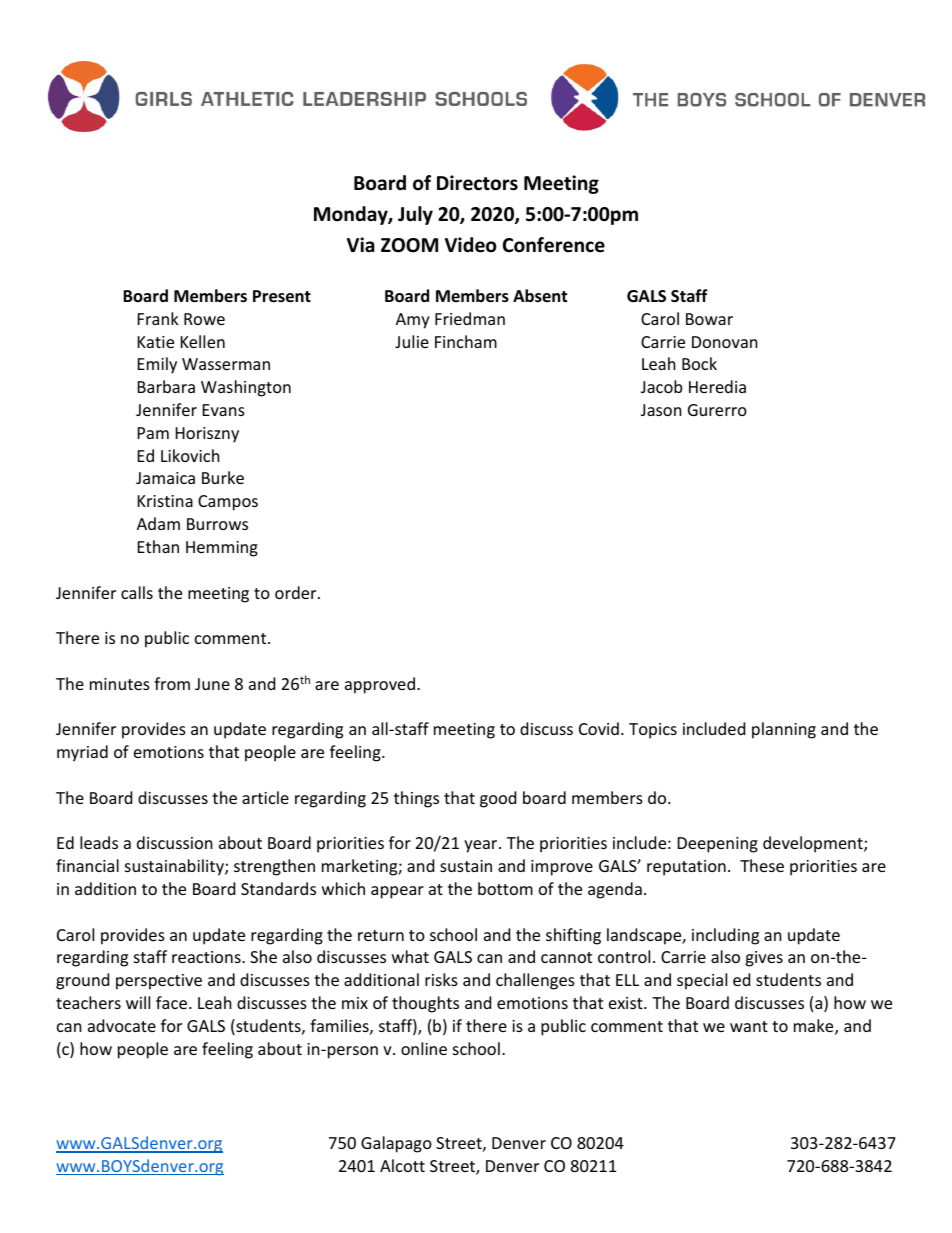 The height and width of the screenshot is (1233, 952). Describe the element at coordinates (482, 846) in the screenshot. I see `year` at that location.
